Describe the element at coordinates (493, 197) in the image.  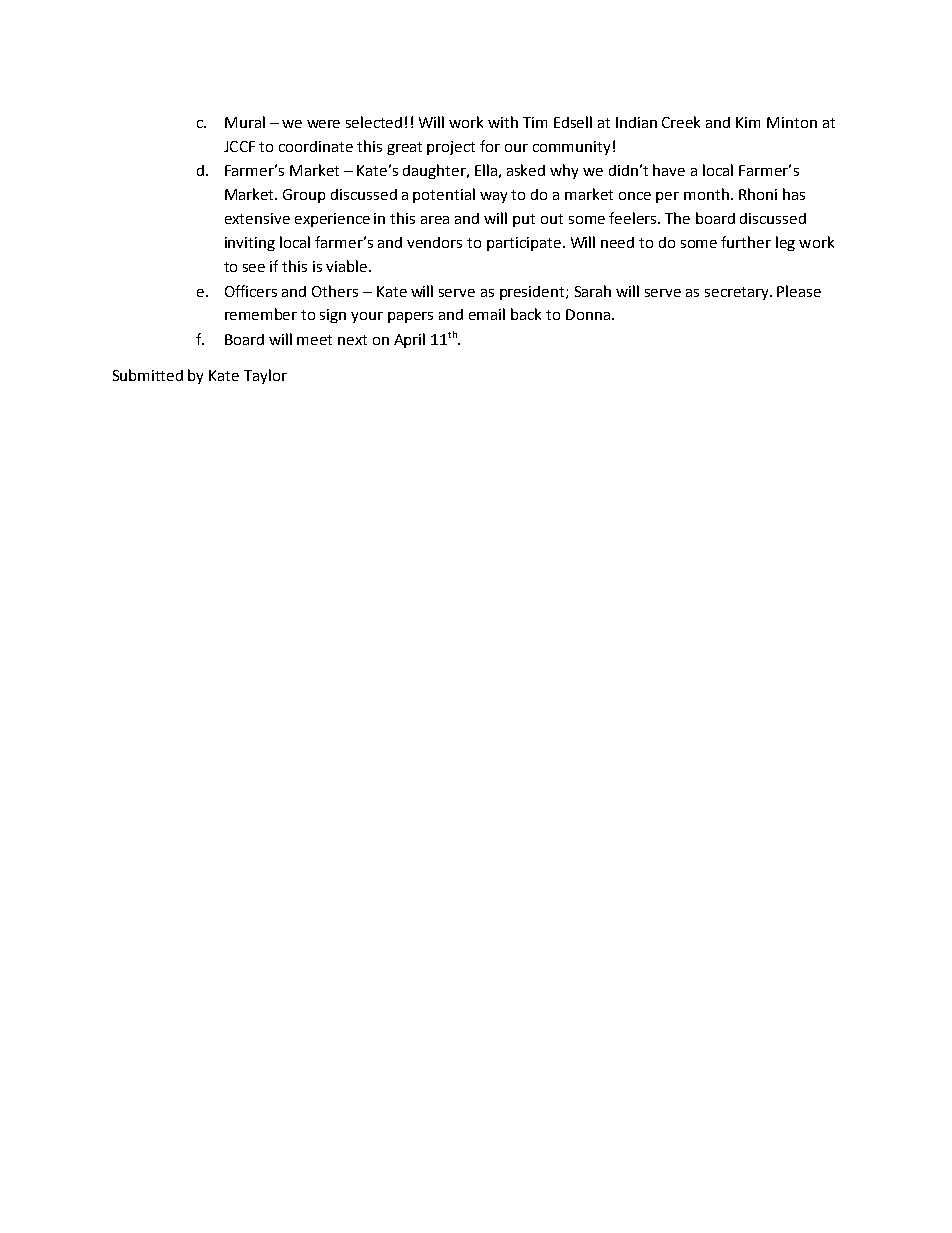
I see `way` at that location.
